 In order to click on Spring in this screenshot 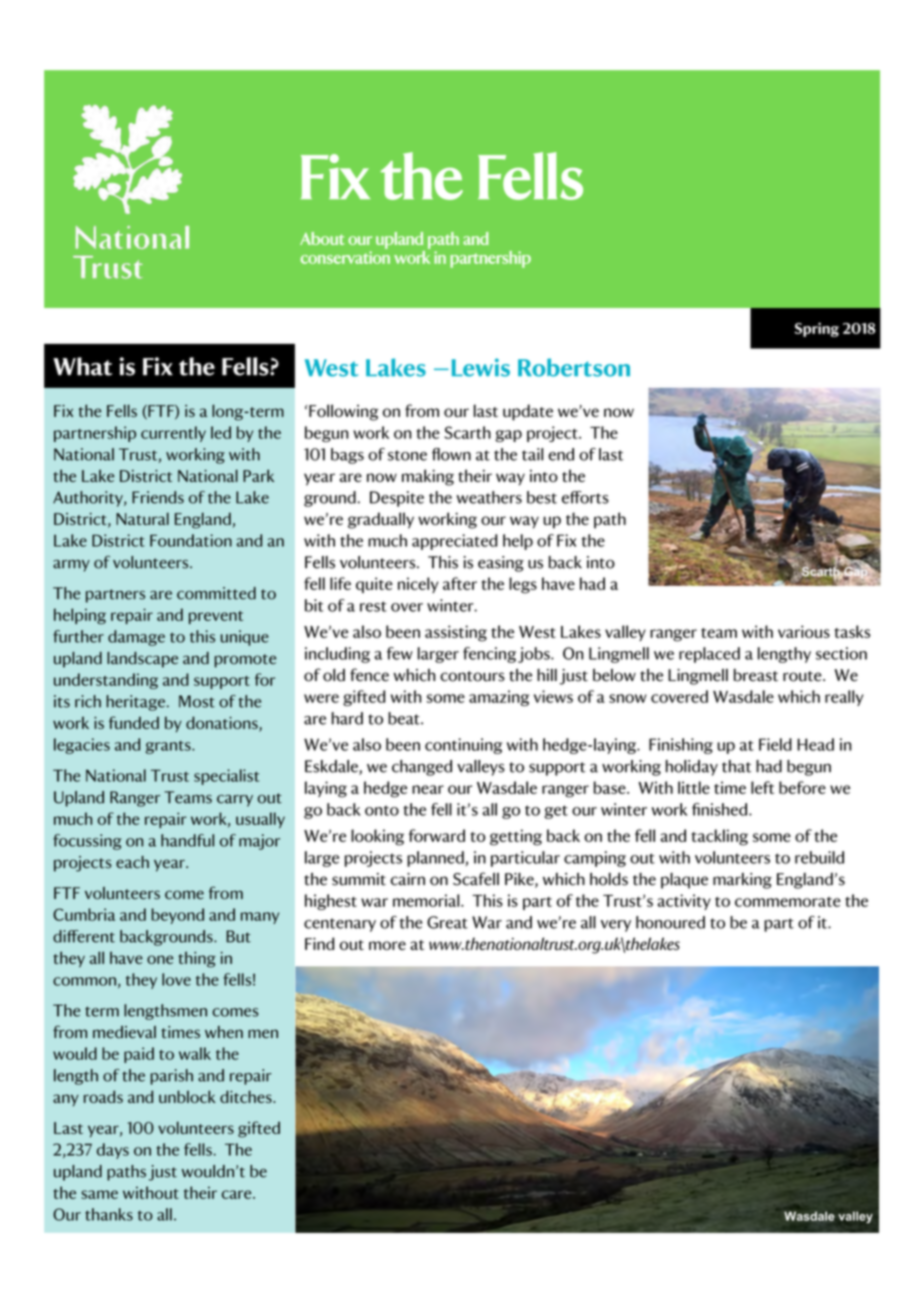, I will do `click(816, 329)`.
